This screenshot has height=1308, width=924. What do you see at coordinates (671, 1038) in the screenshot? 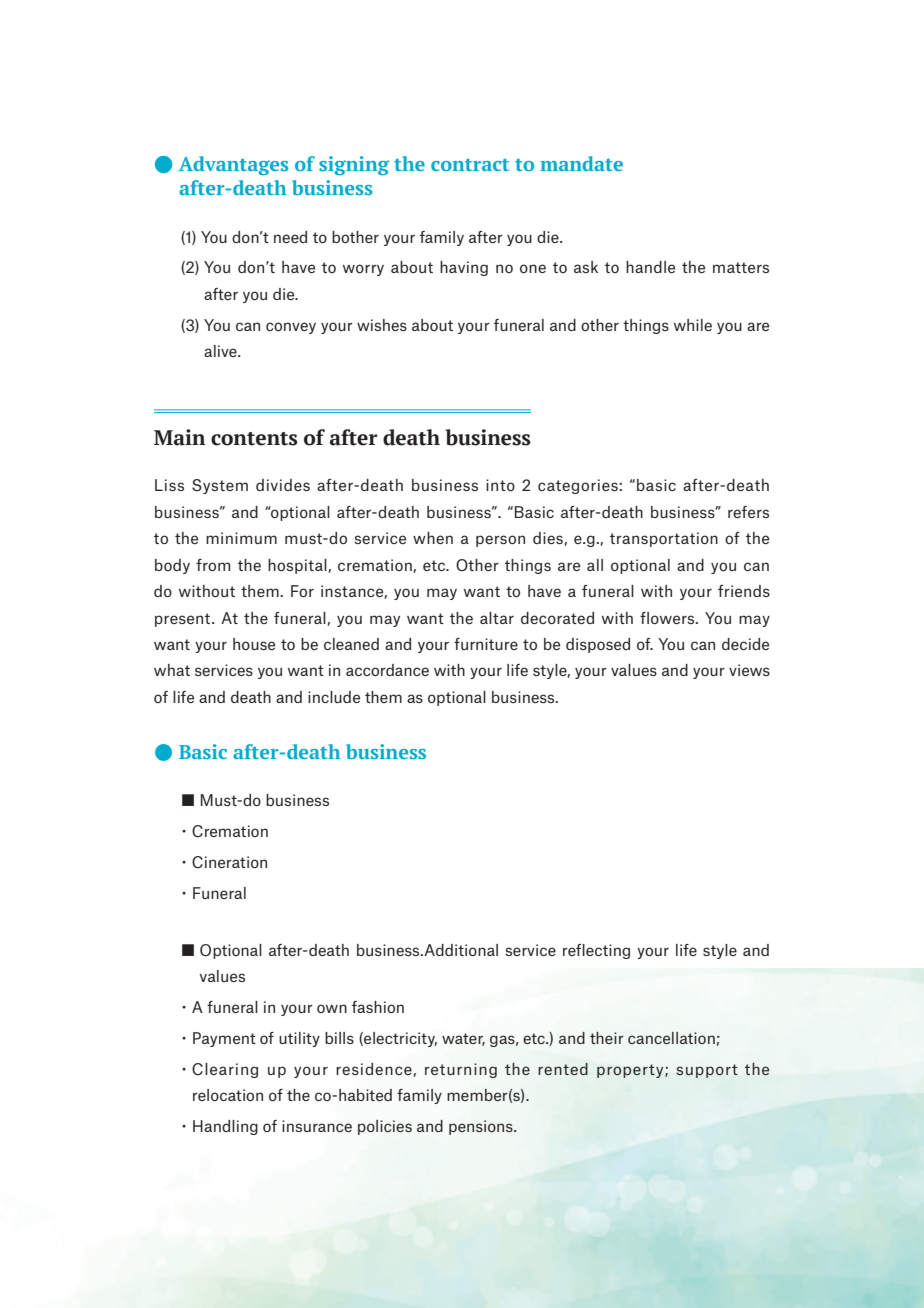
I see `cancellation` at bounding box center [671, 1038].
